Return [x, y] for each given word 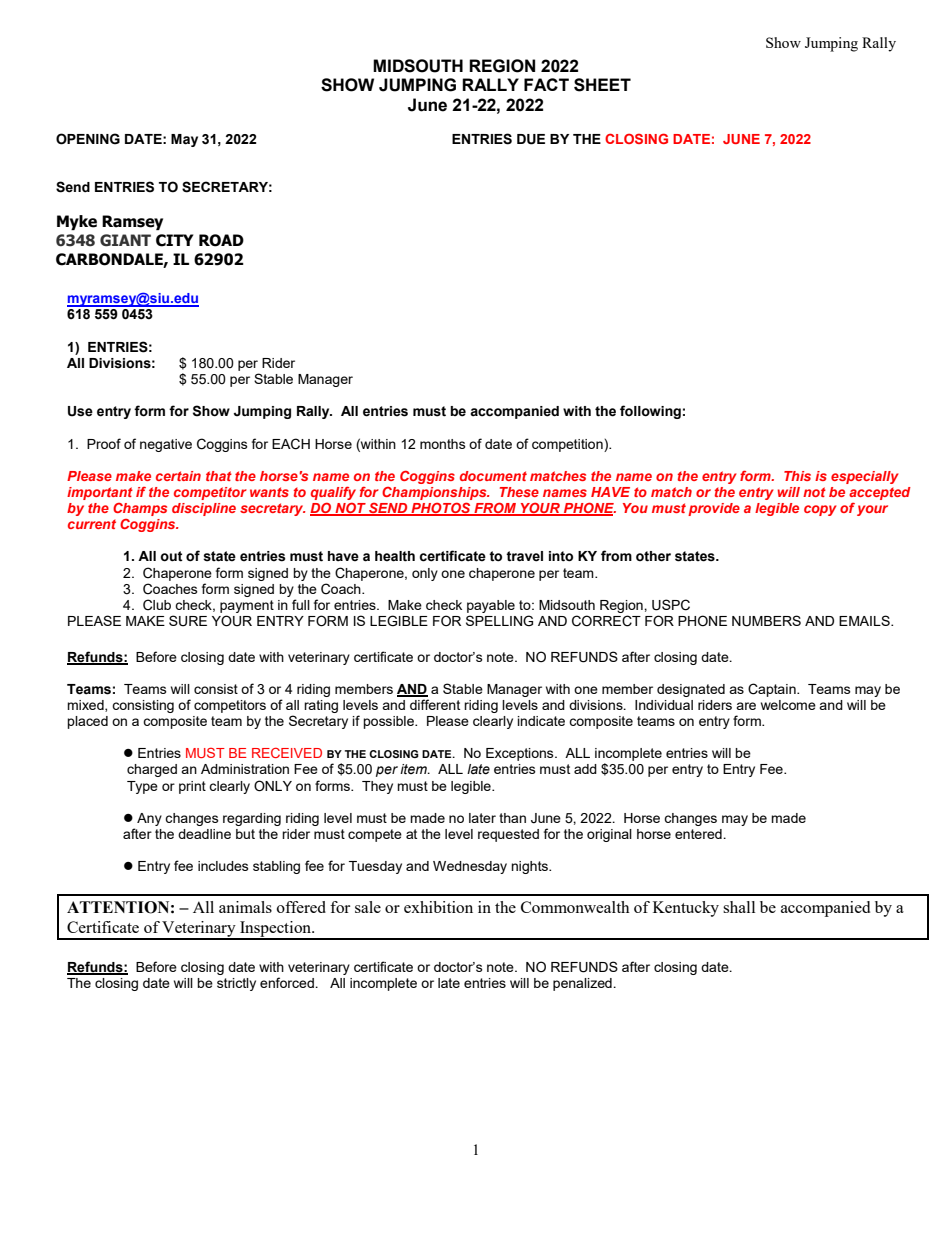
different [435, 704]
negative [166, 445]
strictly [236, 984]
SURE [188, 621]
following [650, 412]
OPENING [88, 139]
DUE [531, 139]
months [443, 444]
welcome [788, 705]
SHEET [602, 85]
